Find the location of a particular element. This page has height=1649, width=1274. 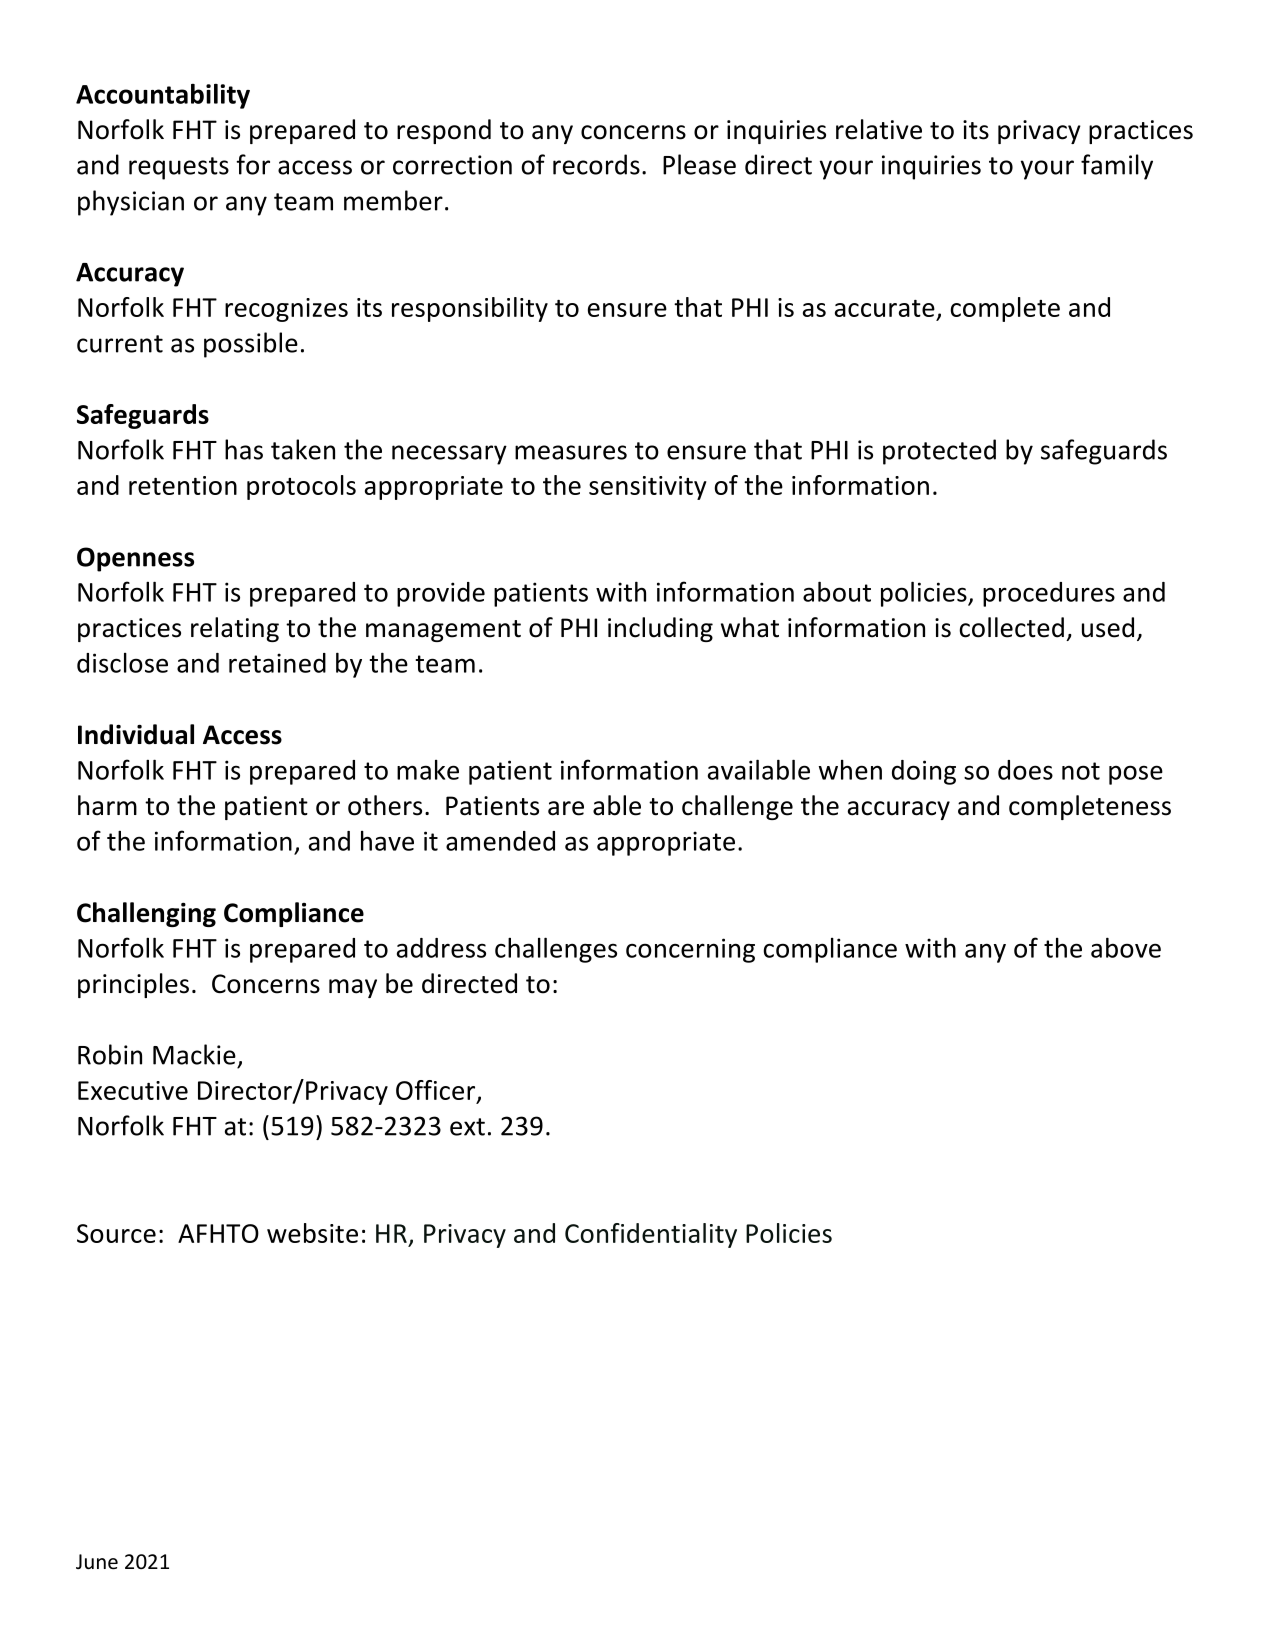

does is located at coordinates (1025, 770).
